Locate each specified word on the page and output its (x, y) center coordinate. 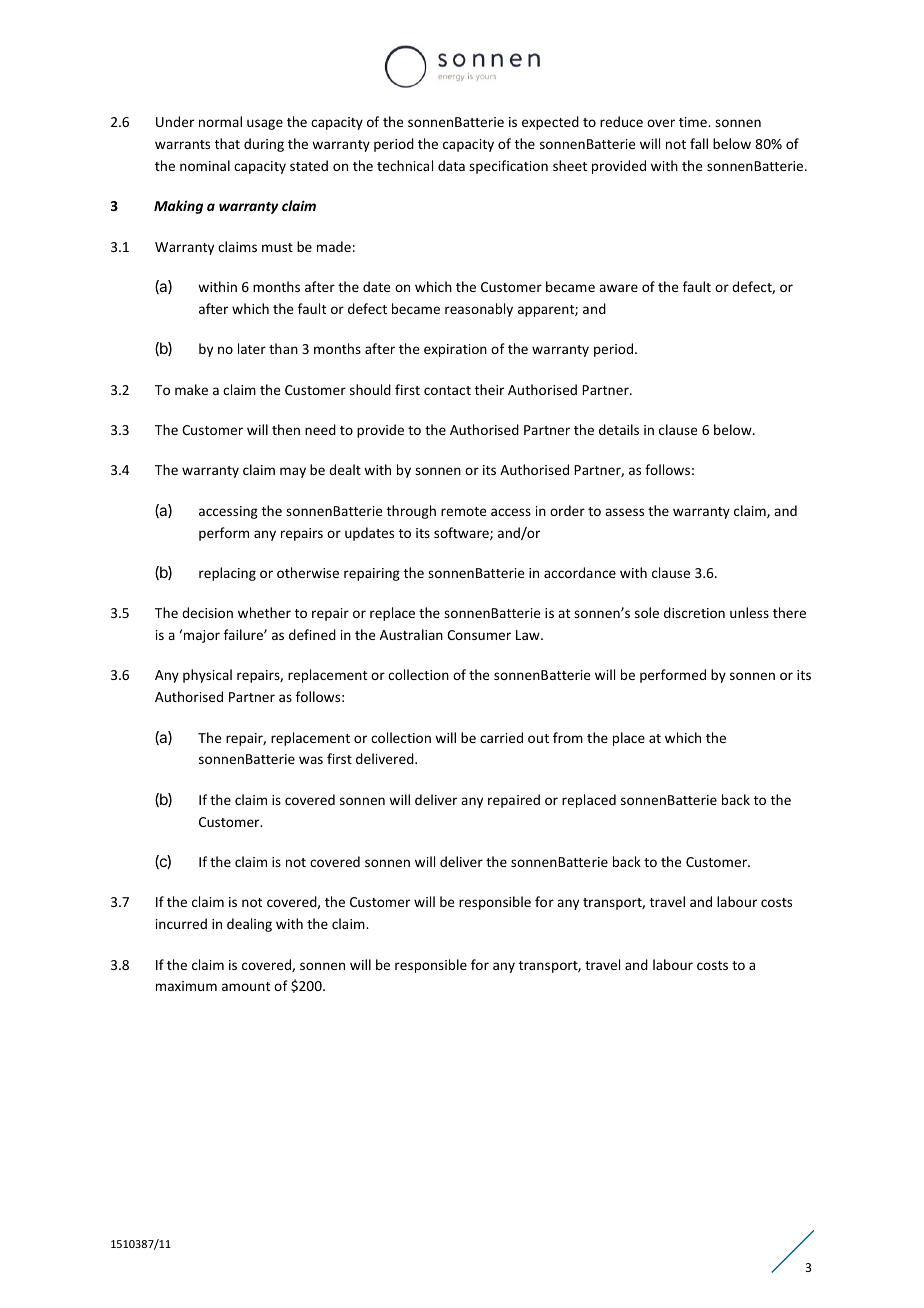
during (264, 145)
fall (699, 143)
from (568, 737)
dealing (249, 925)
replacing (227, 574)
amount (246, 986)
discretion (694, 612)
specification (508, 167)
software (462, 533)
